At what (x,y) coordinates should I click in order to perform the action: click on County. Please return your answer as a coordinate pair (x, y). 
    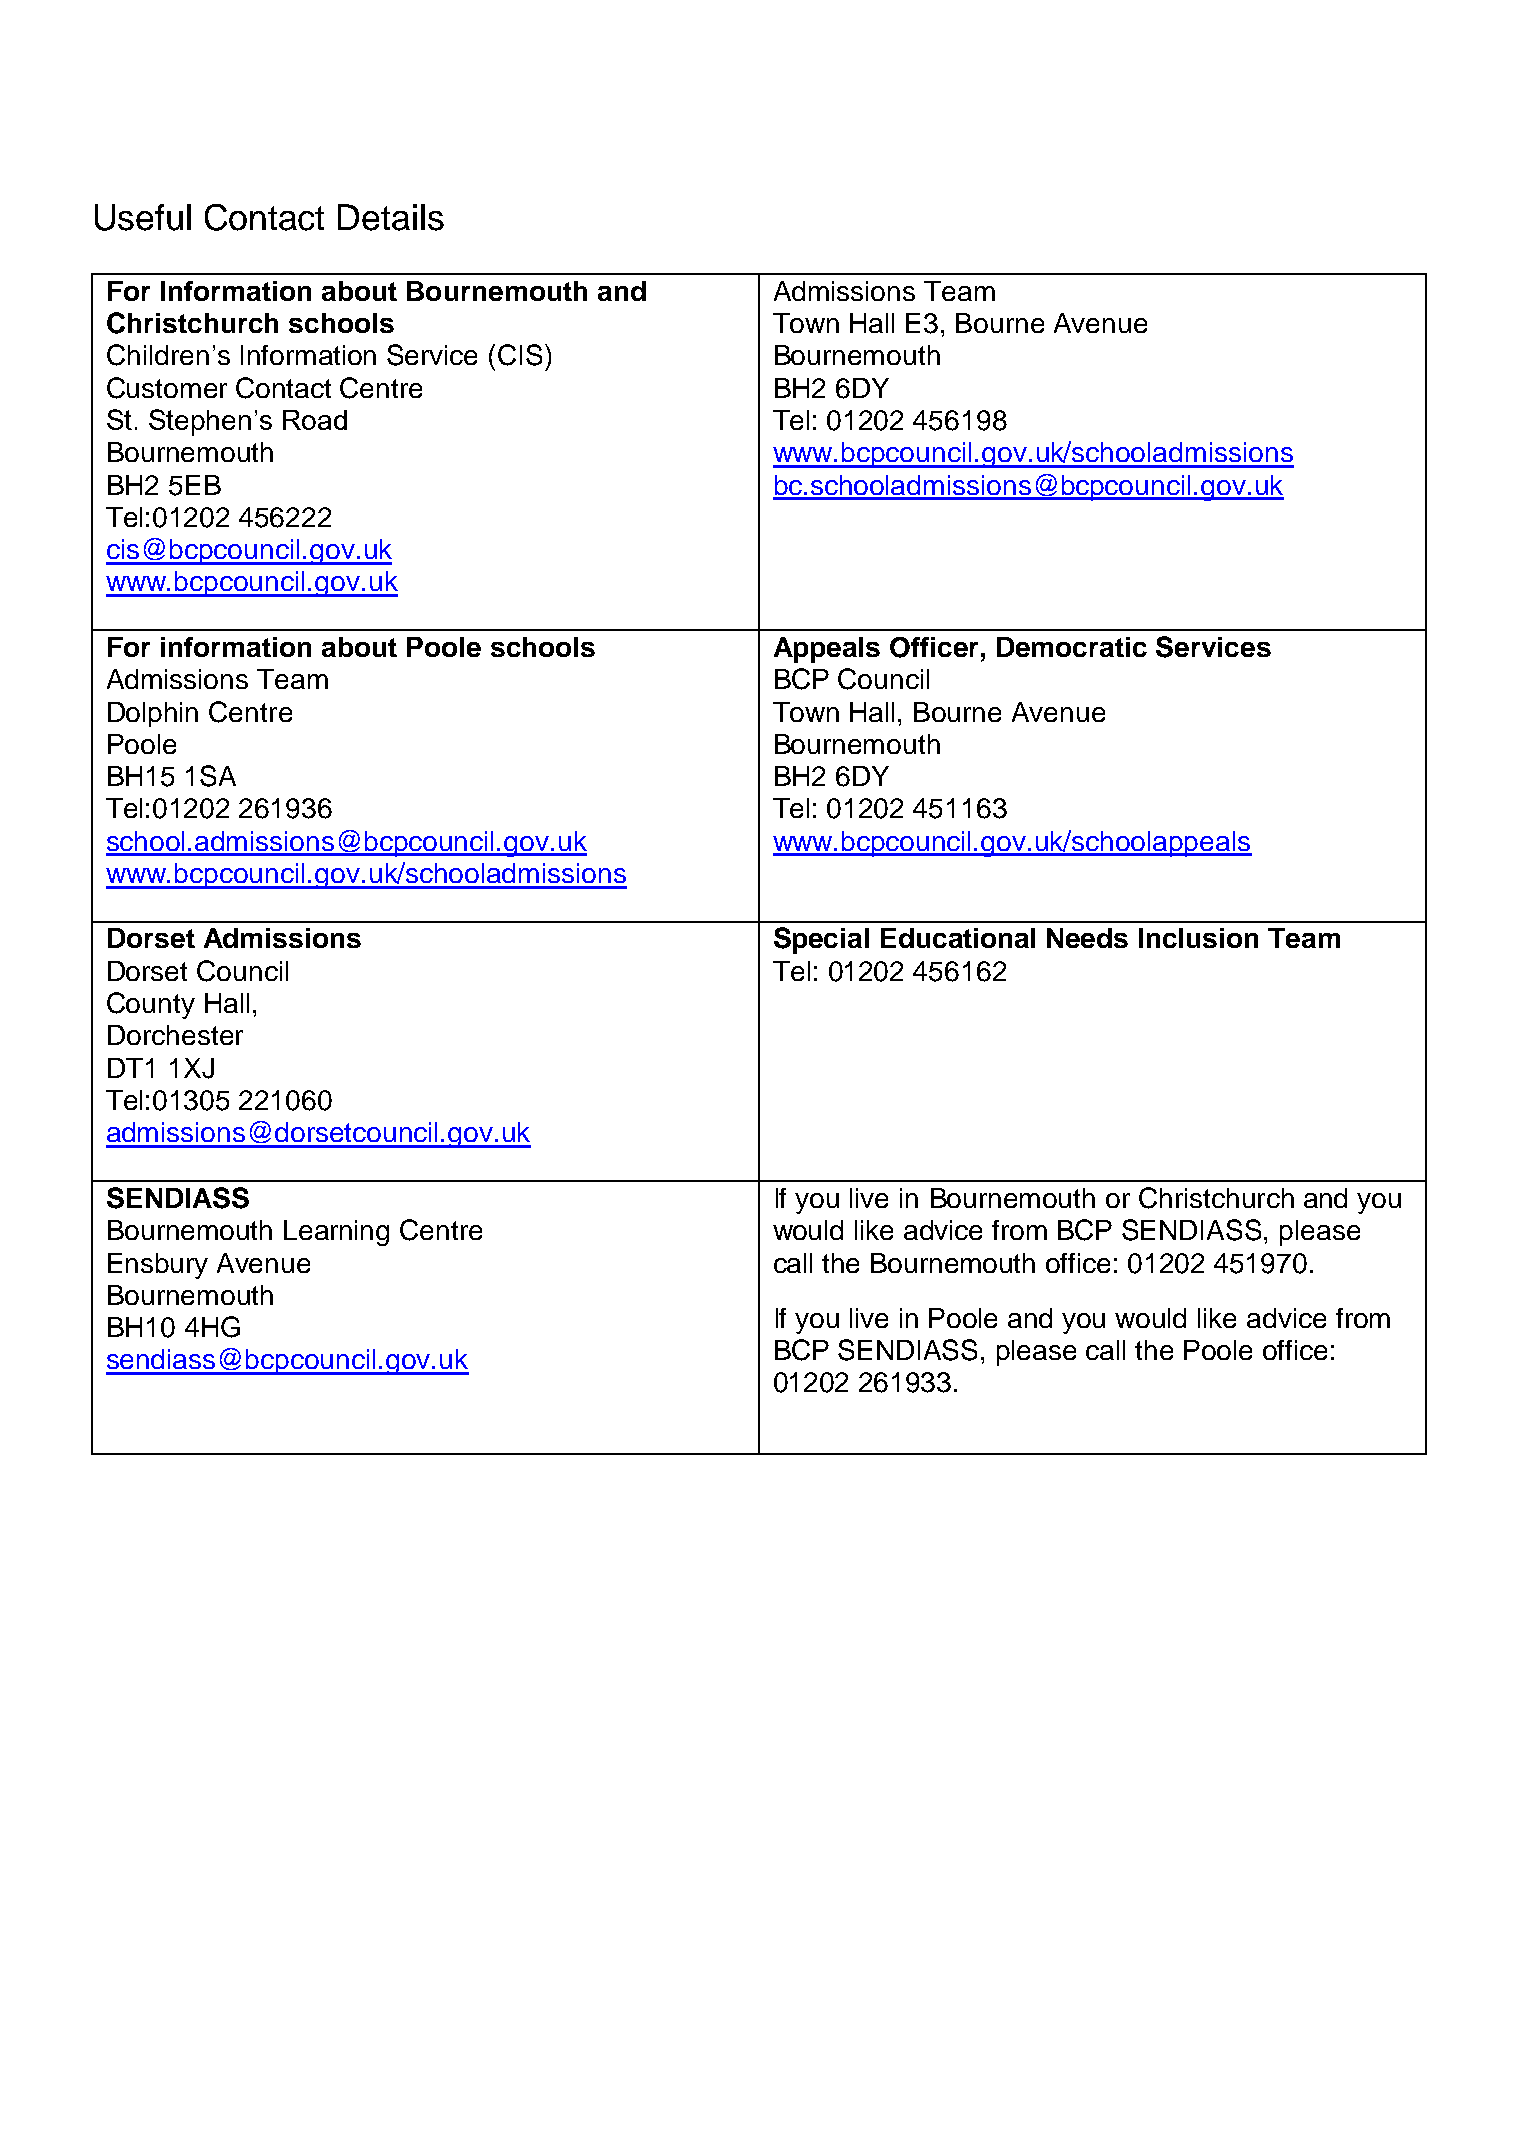
    Looking at the image, I should click on (151, 1005).
